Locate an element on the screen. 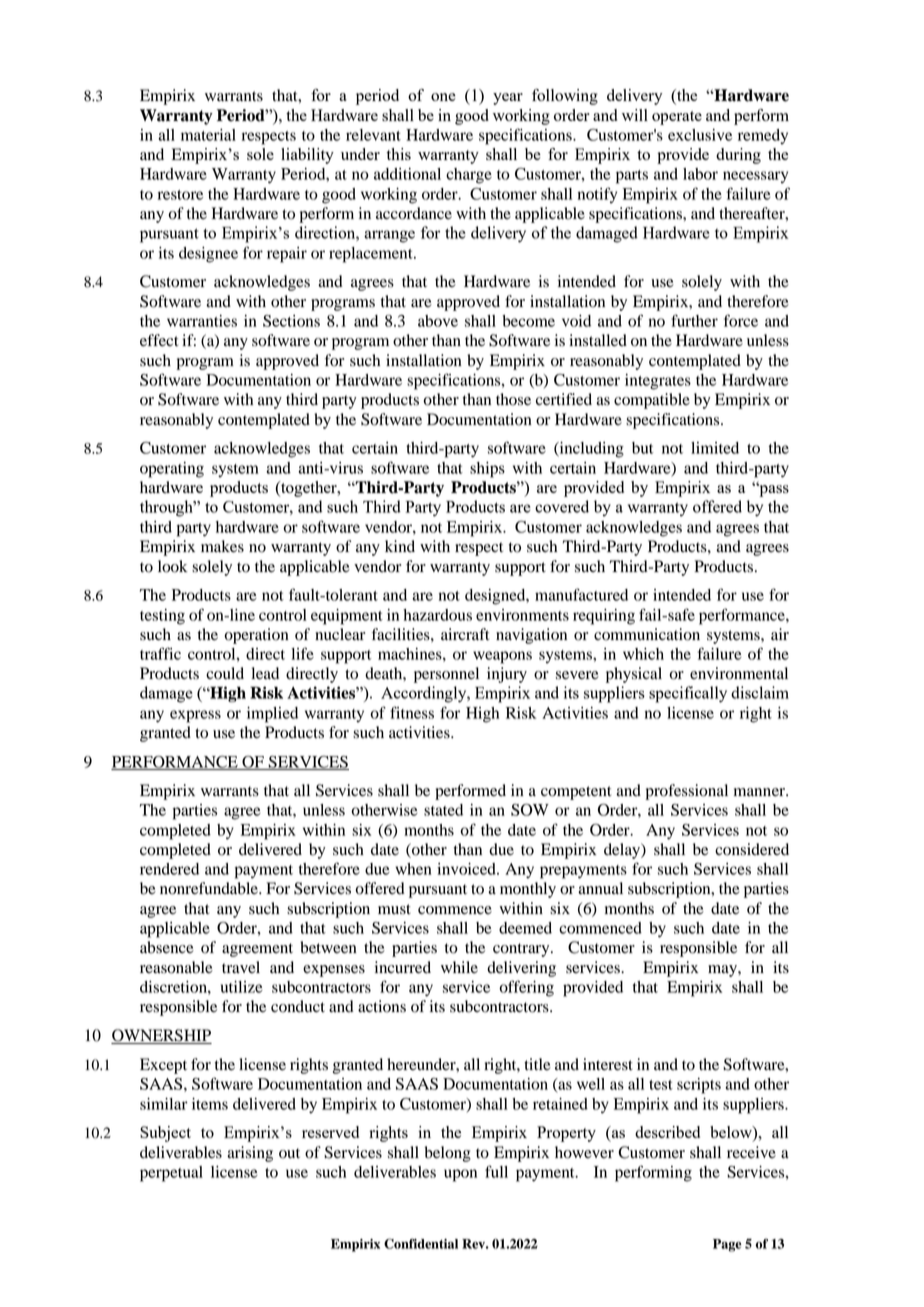 The image size is (924, 1307). exclusive is located at coordinates (700, 135).
